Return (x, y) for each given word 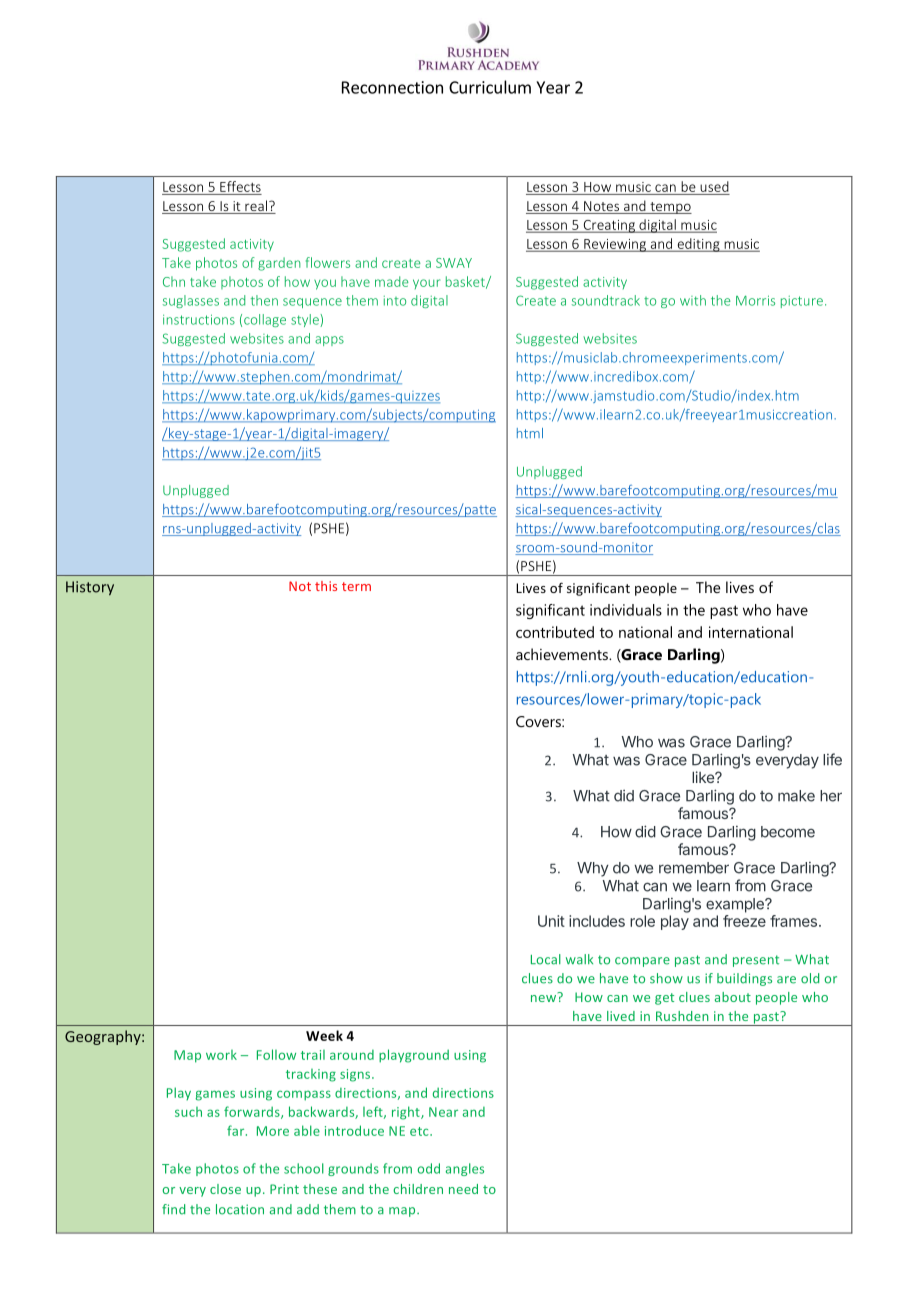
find (173, 1209)
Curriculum (490, 87)
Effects (240, 186)
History (90, 588)
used (714, 186)
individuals (626, 610)
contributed (555, 632)
